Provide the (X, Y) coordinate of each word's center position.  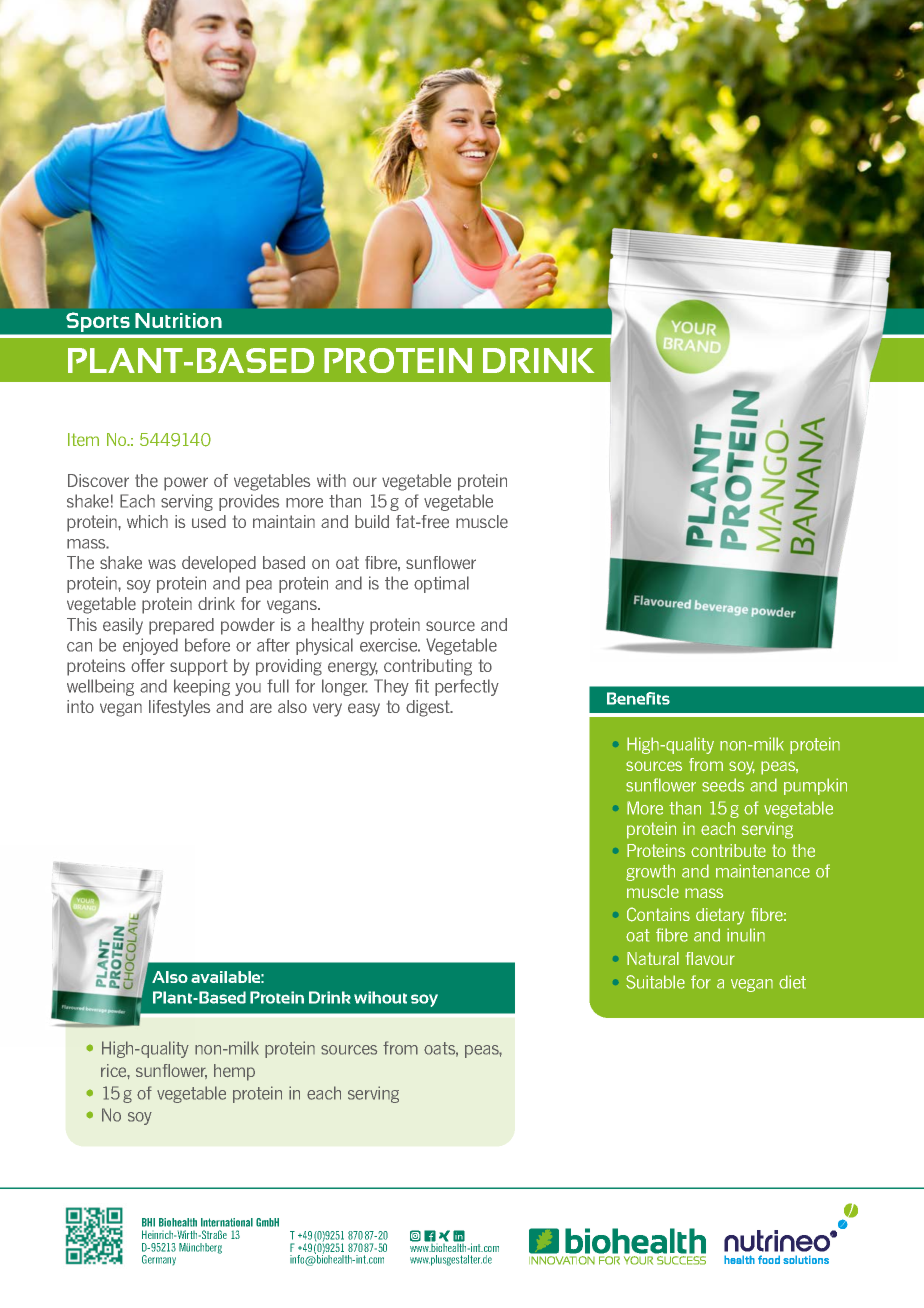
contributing (428, 667)
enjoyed (150, 646)
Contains (658, 914)
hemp (234, 1072)
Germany (159, 1260)
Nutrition (178, 320)
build (372, 521)
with (331, 480)
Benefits (638, 698)
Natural (653, 958)
